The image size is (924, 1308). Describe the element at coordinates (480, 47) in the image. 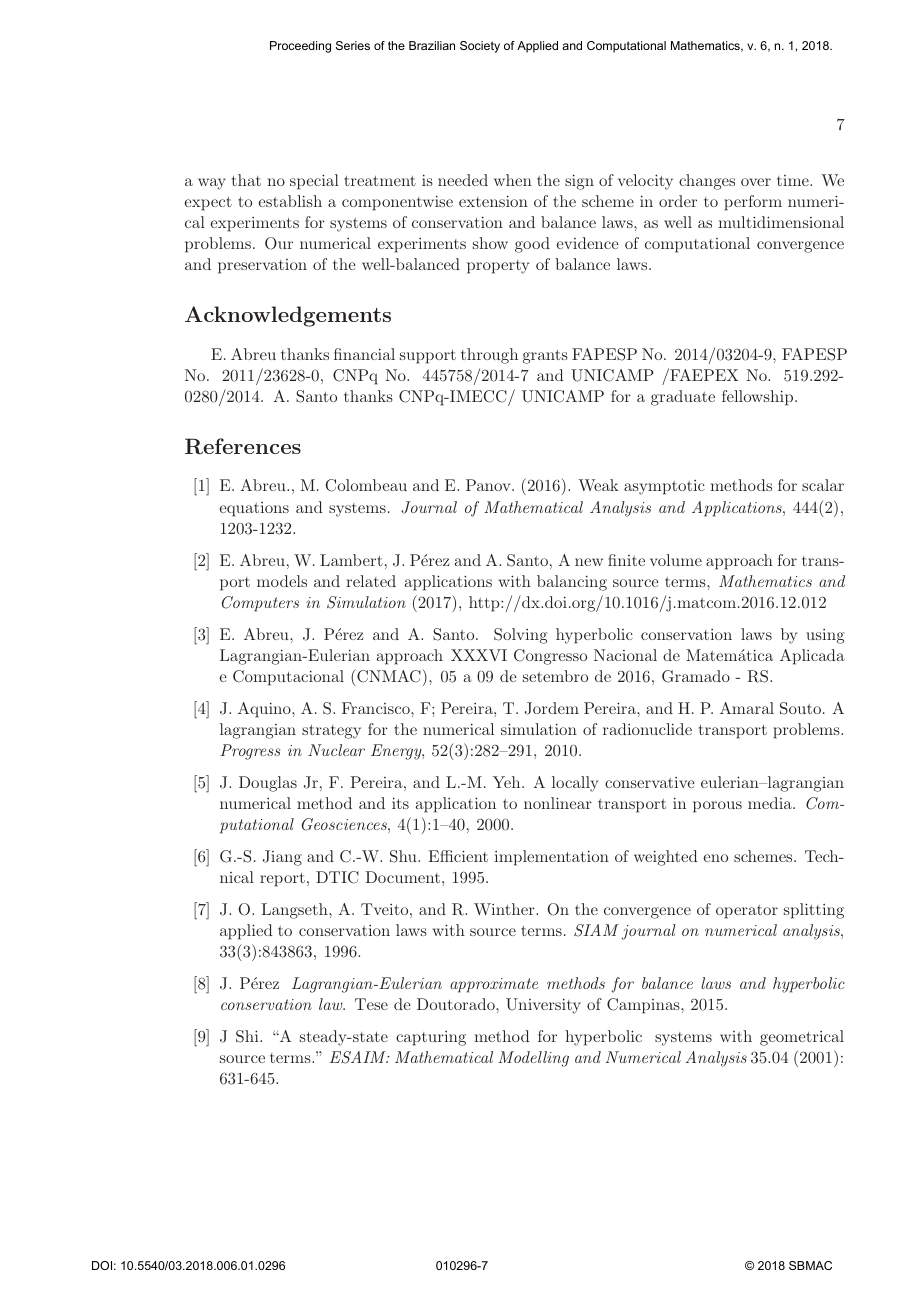

I see `Society` at that location.
